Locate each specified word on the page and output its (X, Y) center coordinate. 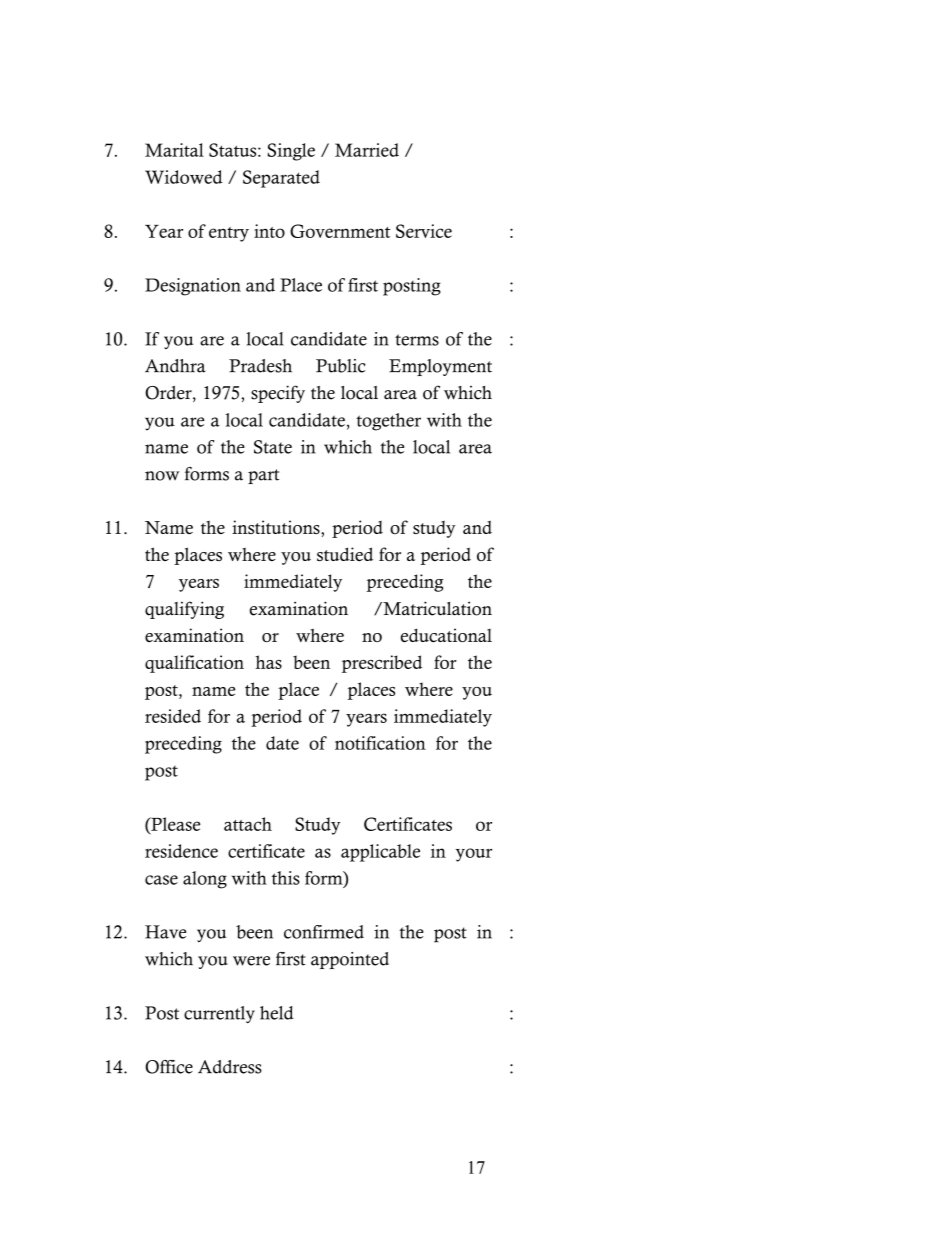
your (474, 855)
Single (291, 152)
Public (341, 366)
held (277, 1013)
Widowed (184, 177)
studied (345, 554)
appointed (350, 960)
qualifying (184, 610)
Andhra (175, 366)
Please (175, 824)
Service (424, 231)
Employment (440, 367)
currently (219, 1014)
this (286, 878)
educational (446, 635)
